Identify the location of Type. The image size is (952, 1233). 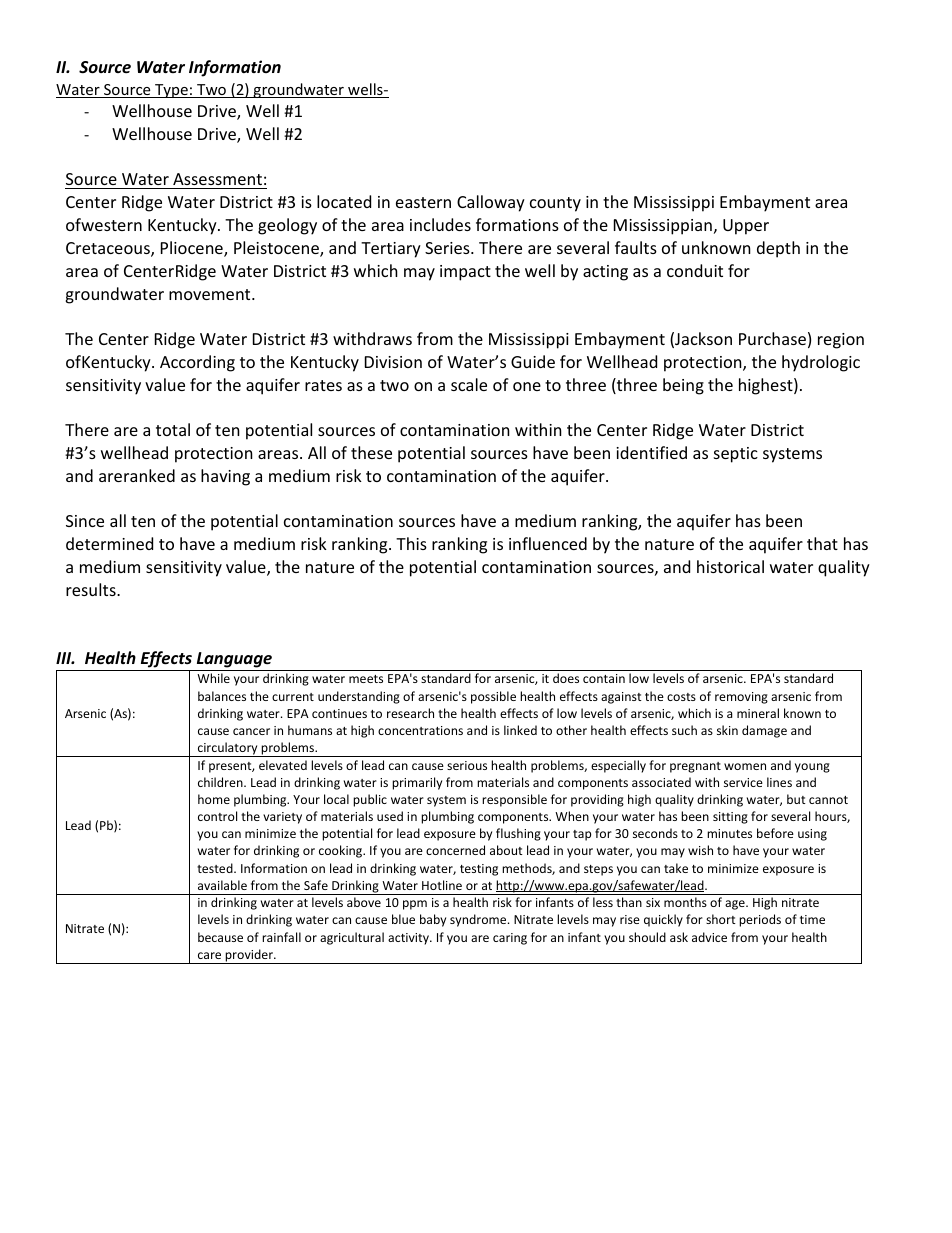
(171, 91).
